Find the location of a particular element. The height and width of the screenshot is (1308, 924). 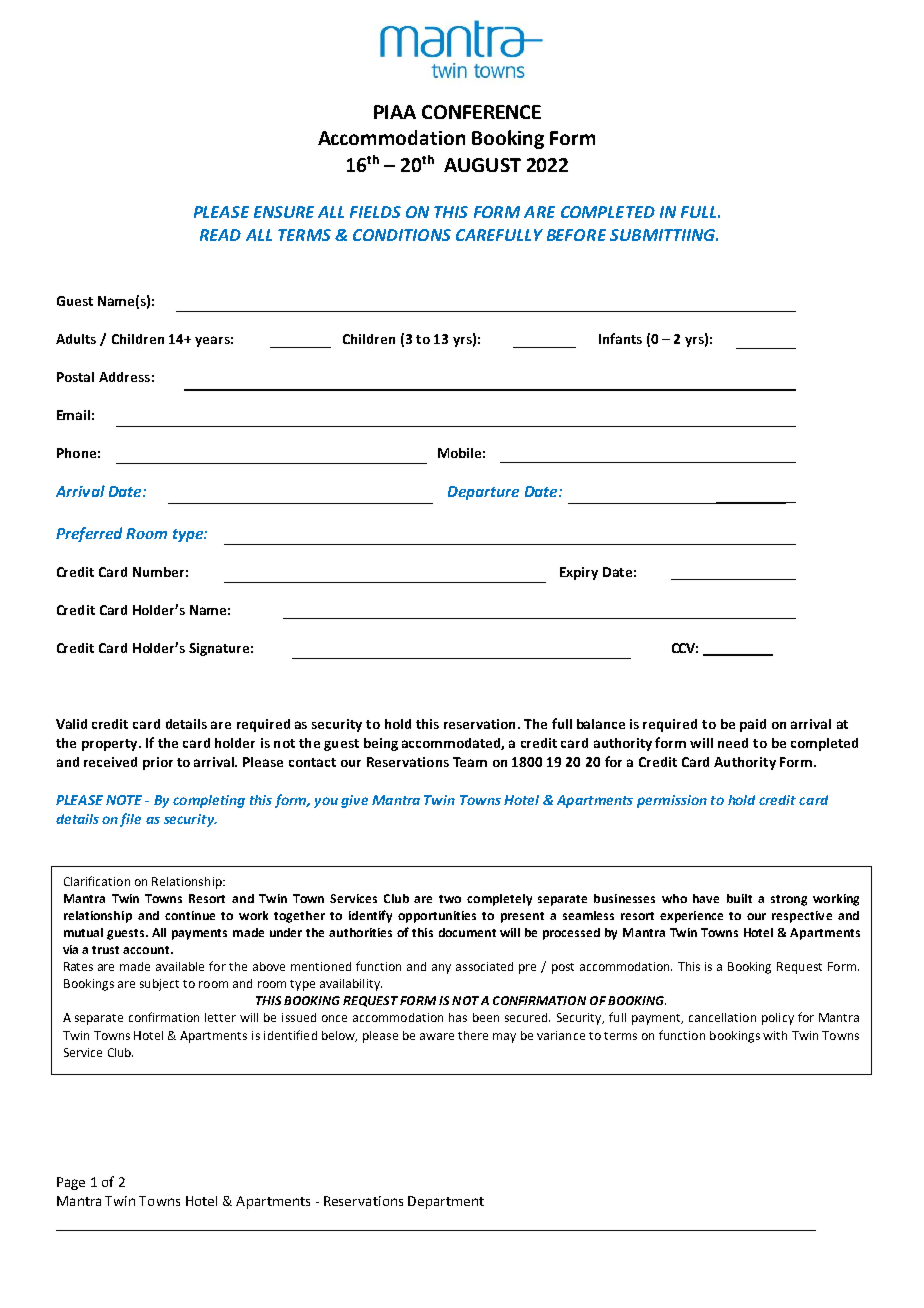

READ is located at coordinates (220, 235).
